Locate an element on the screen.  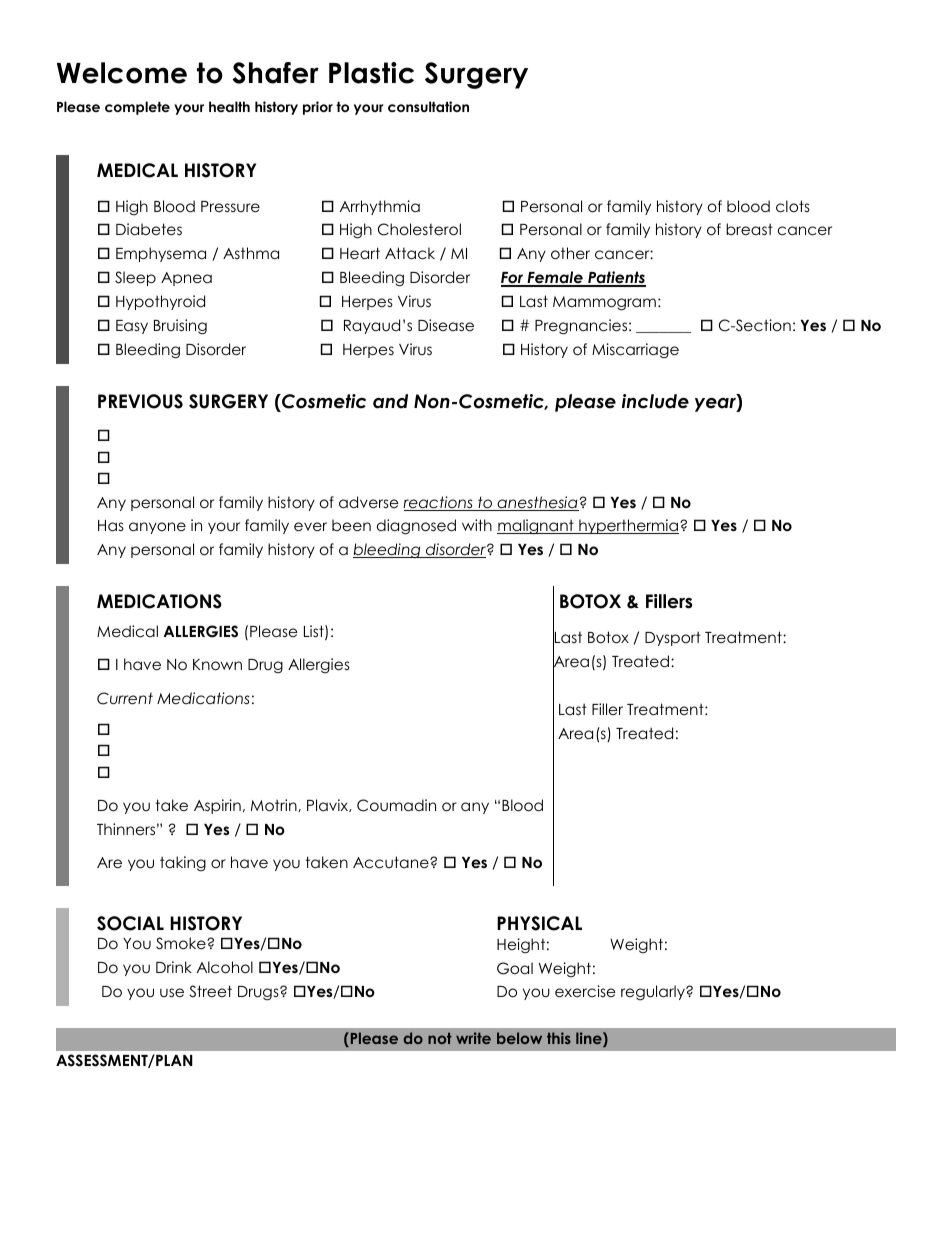
Street is located at coordinates (211, 991).
